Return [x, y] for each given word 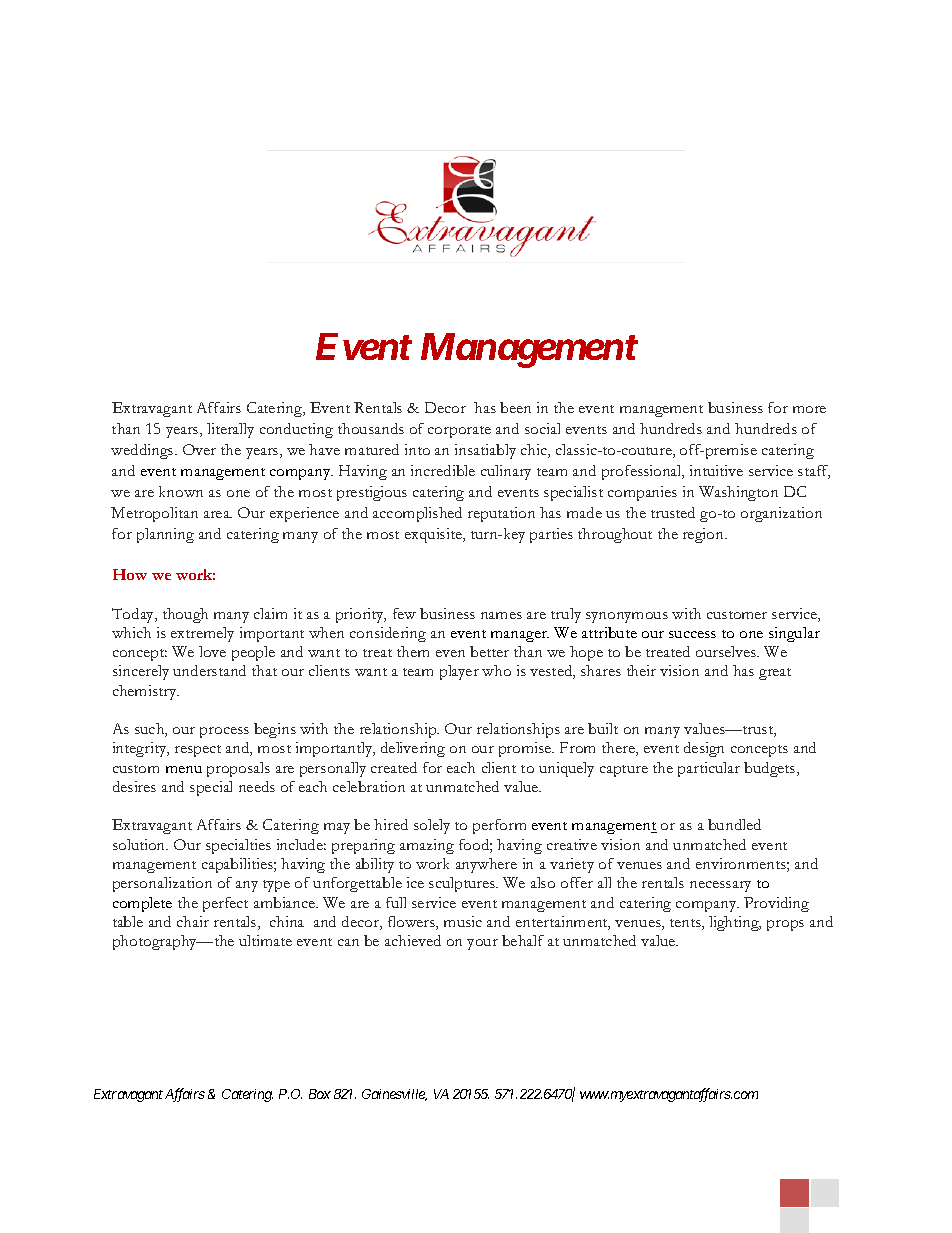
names [501, 615]
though [185, 615]
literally [230, 430]
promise [526, 749]
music [463, 921]
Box [320, 1094]
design [704, 749]
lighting [735, 923]
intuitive [716, 470]
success [692, 634]
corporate [459, 432]
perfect [225, 904]
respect [198, 751]
